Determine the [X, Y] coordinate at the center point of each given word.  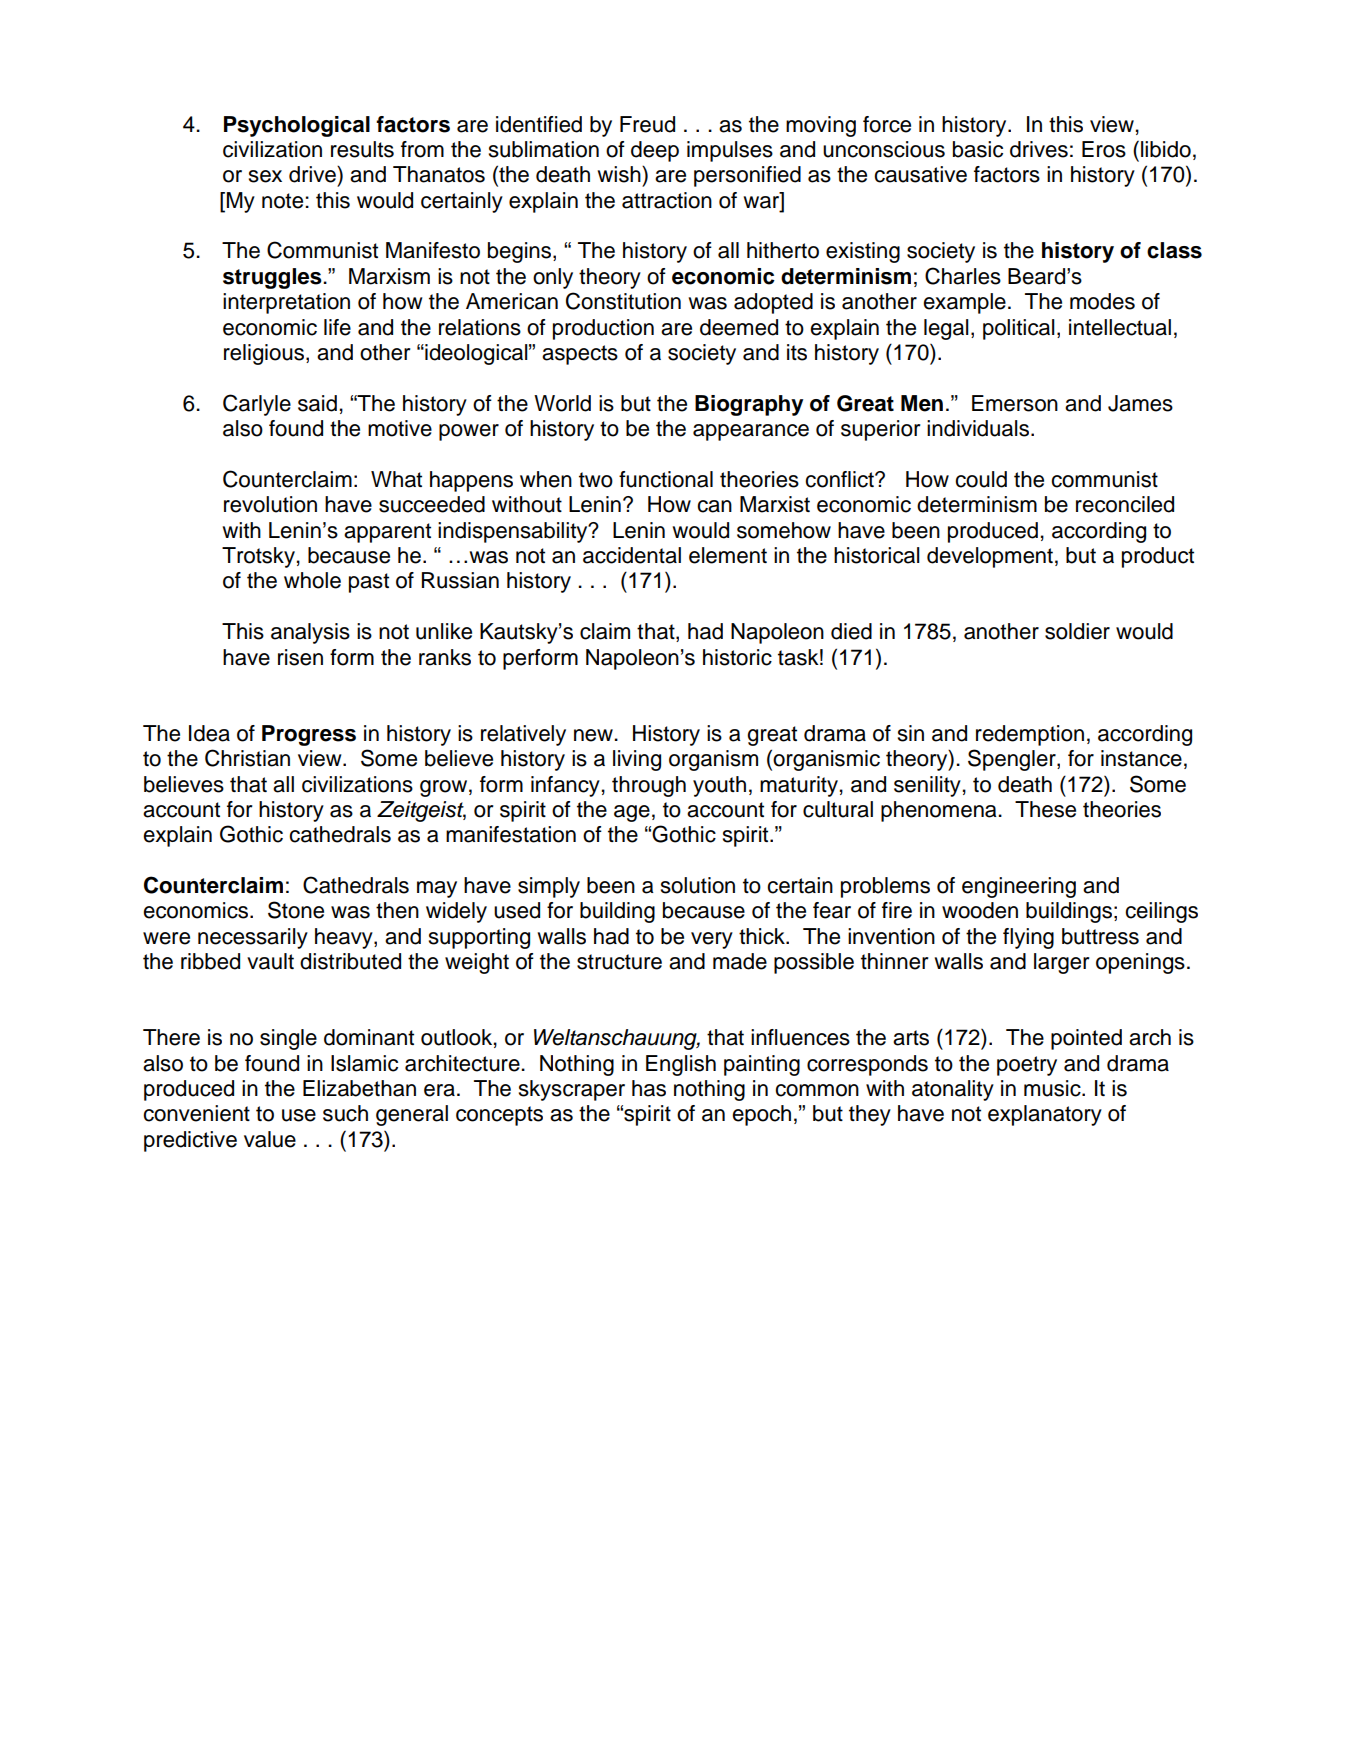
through [649, 786]
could [981, 479]
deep [655, 151]
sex [265, 176]
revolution [270, 504]
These [1045, 809]
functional [666, 479]
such [345, 1113]
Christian [247, 758]
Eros [1104, 149]
